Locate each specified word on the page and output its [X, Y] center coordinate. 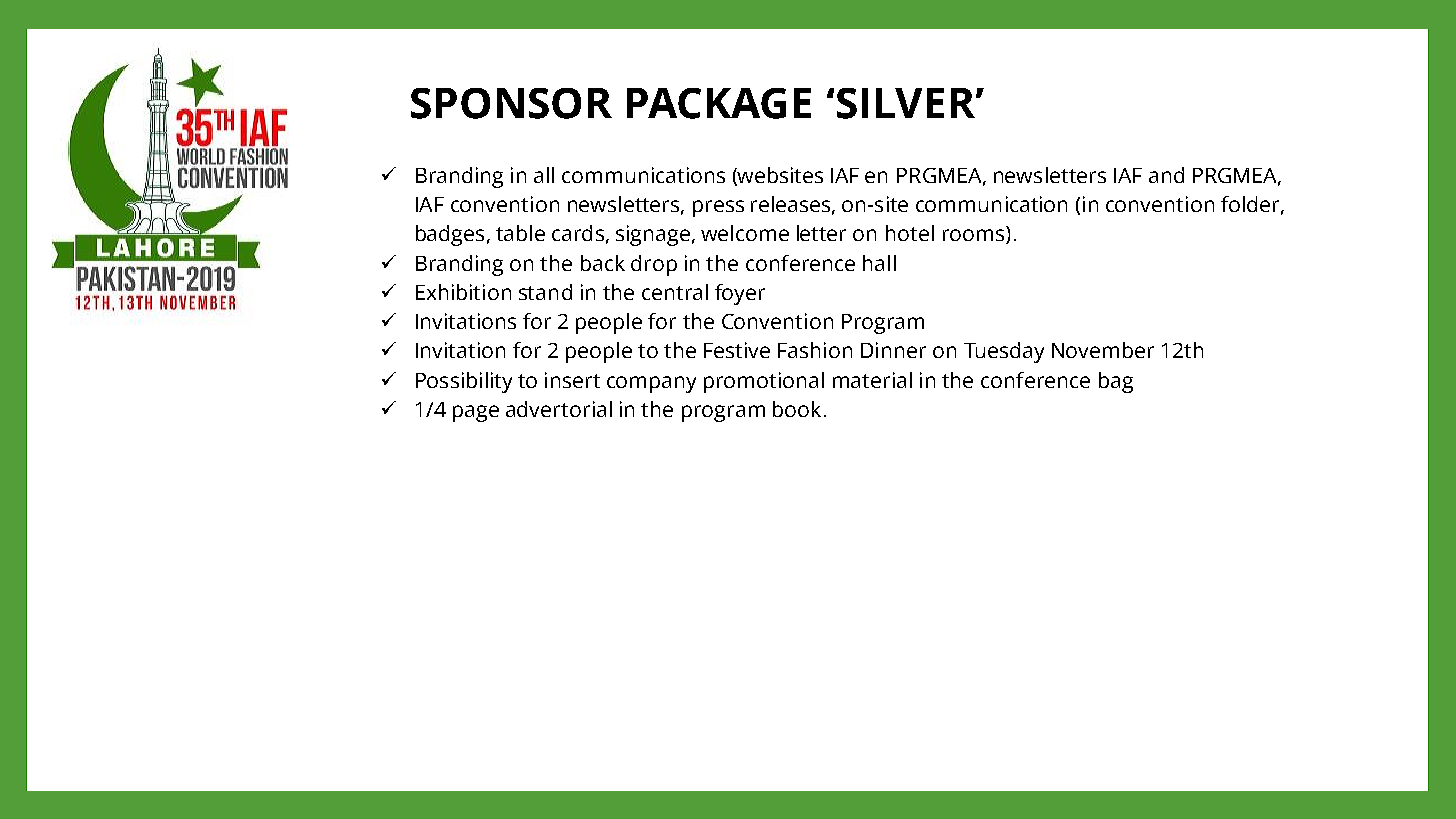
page [476, 413]
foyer [740, 294]
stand [545, 292]
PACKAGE [719, 103]
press [718, 208]
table [520, 233]
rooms [975, 236]
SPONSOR [511, 103]
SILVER [907, 103]
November [1103, 350]
